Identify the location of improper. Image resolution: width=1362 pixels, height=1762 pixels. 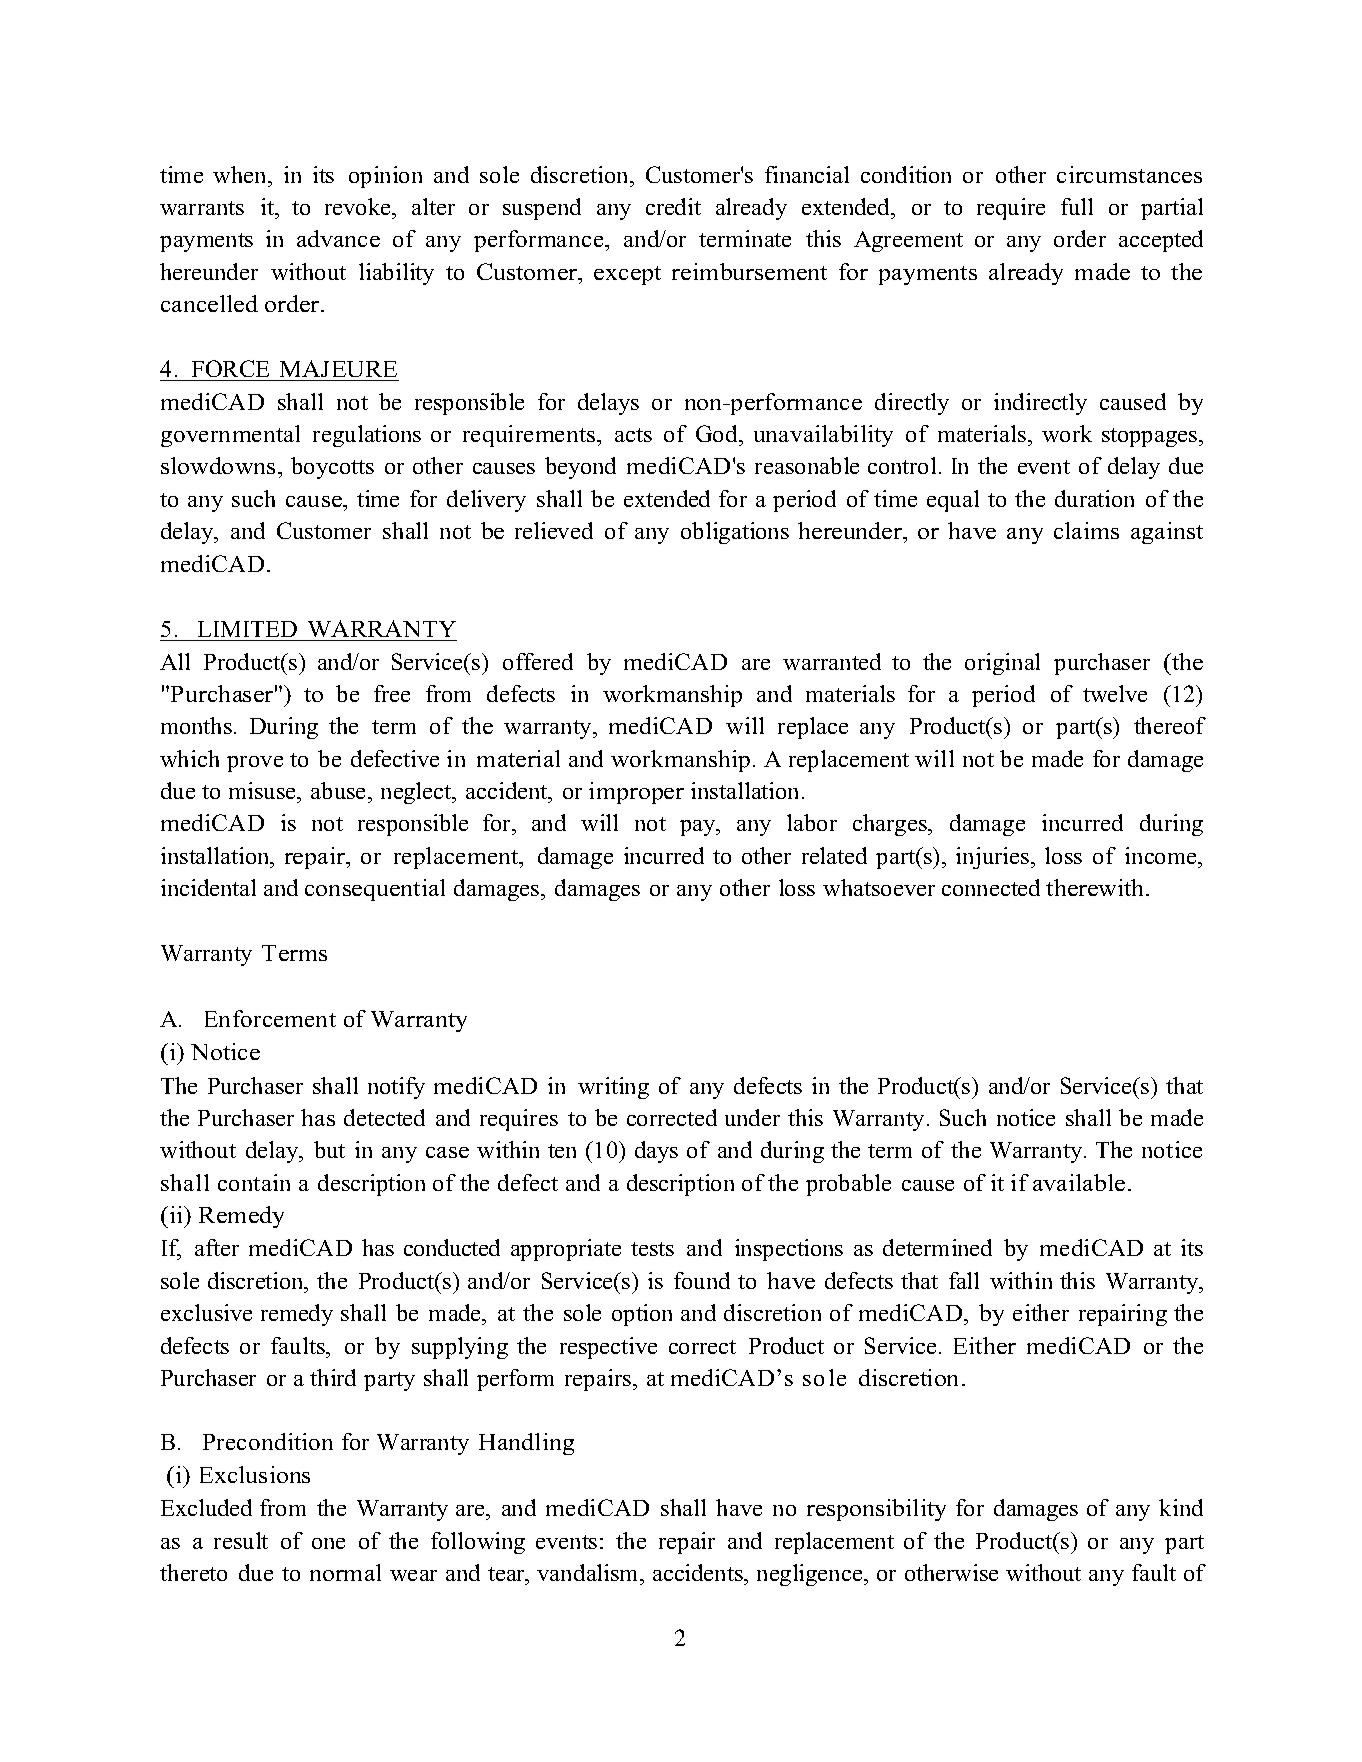
(636, 793).
